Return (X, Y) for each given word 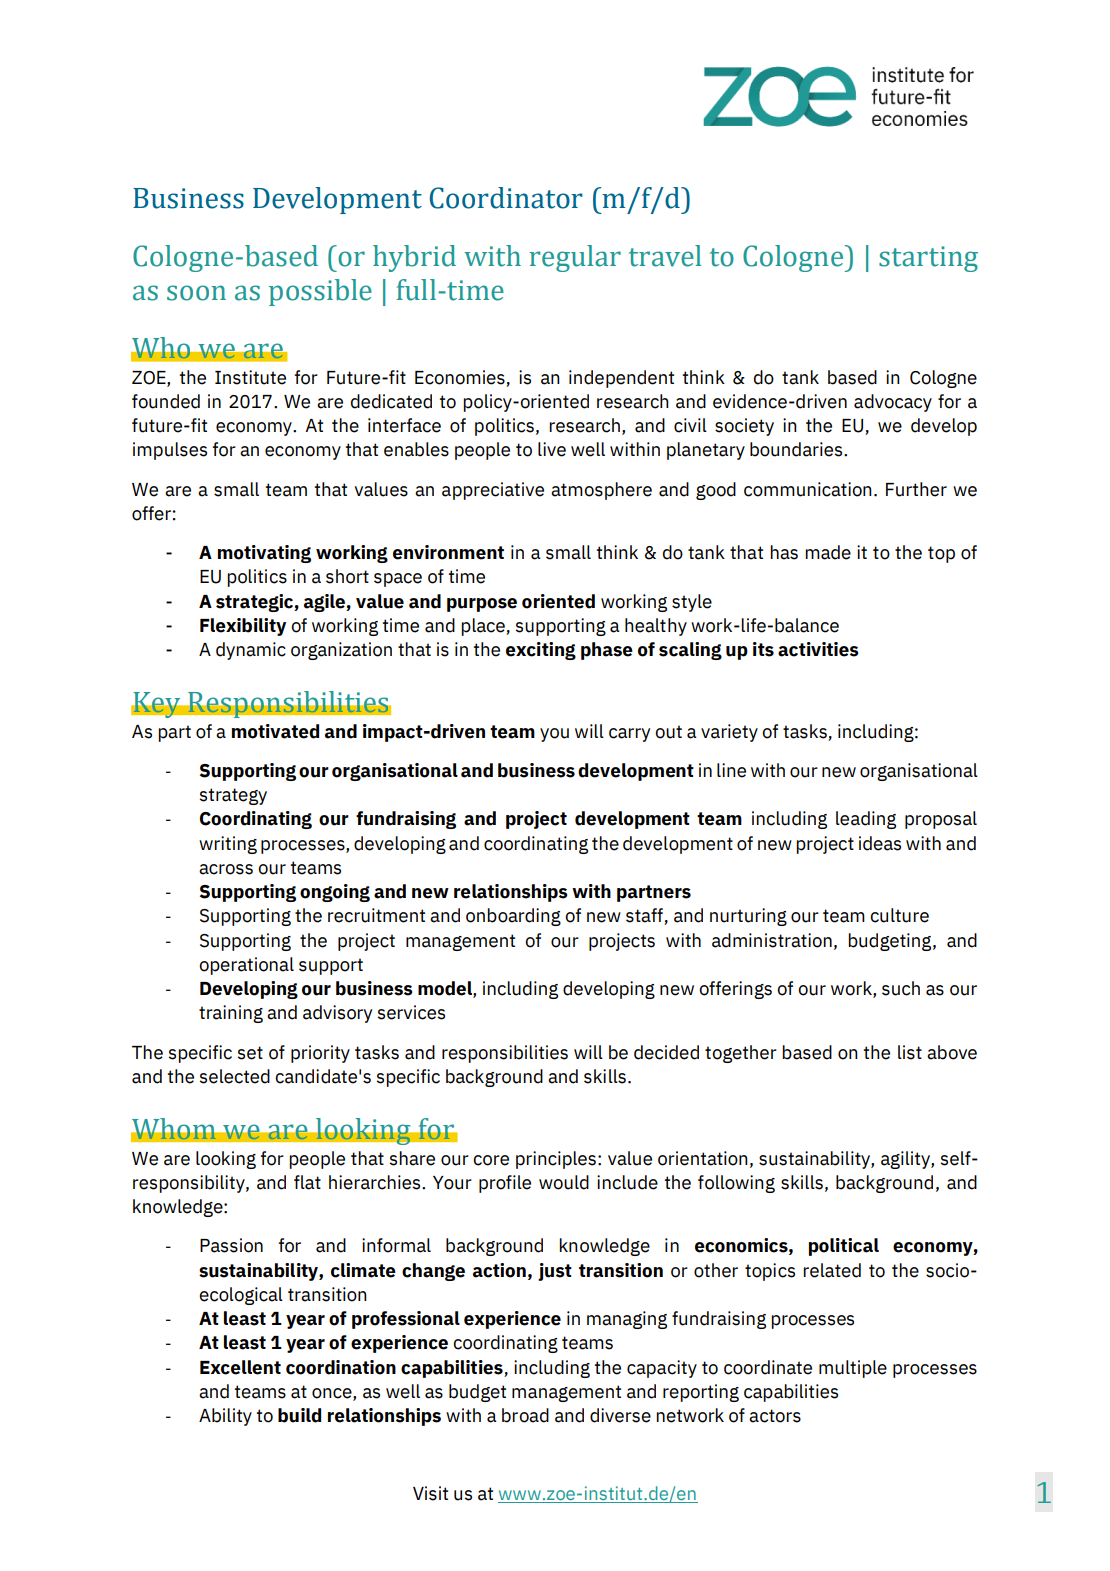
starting (928, 259)
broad (525, 1415)
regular (575, 258)
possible (320, 292)
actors (775, 1416)
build (299, 1415)
